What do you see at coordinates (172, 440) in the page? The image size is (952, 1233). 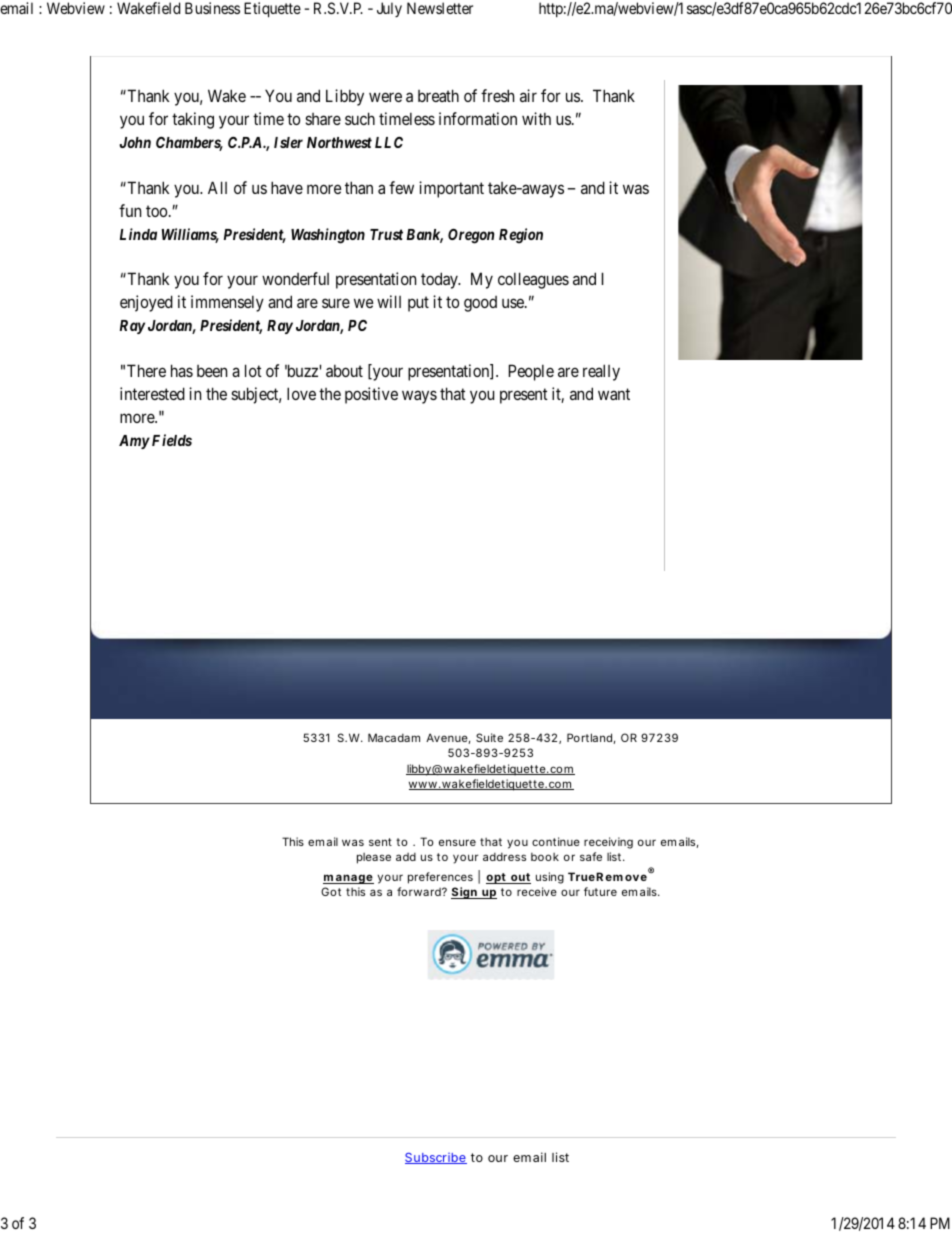 I see `Fields` at bounding box center [172, 440].
